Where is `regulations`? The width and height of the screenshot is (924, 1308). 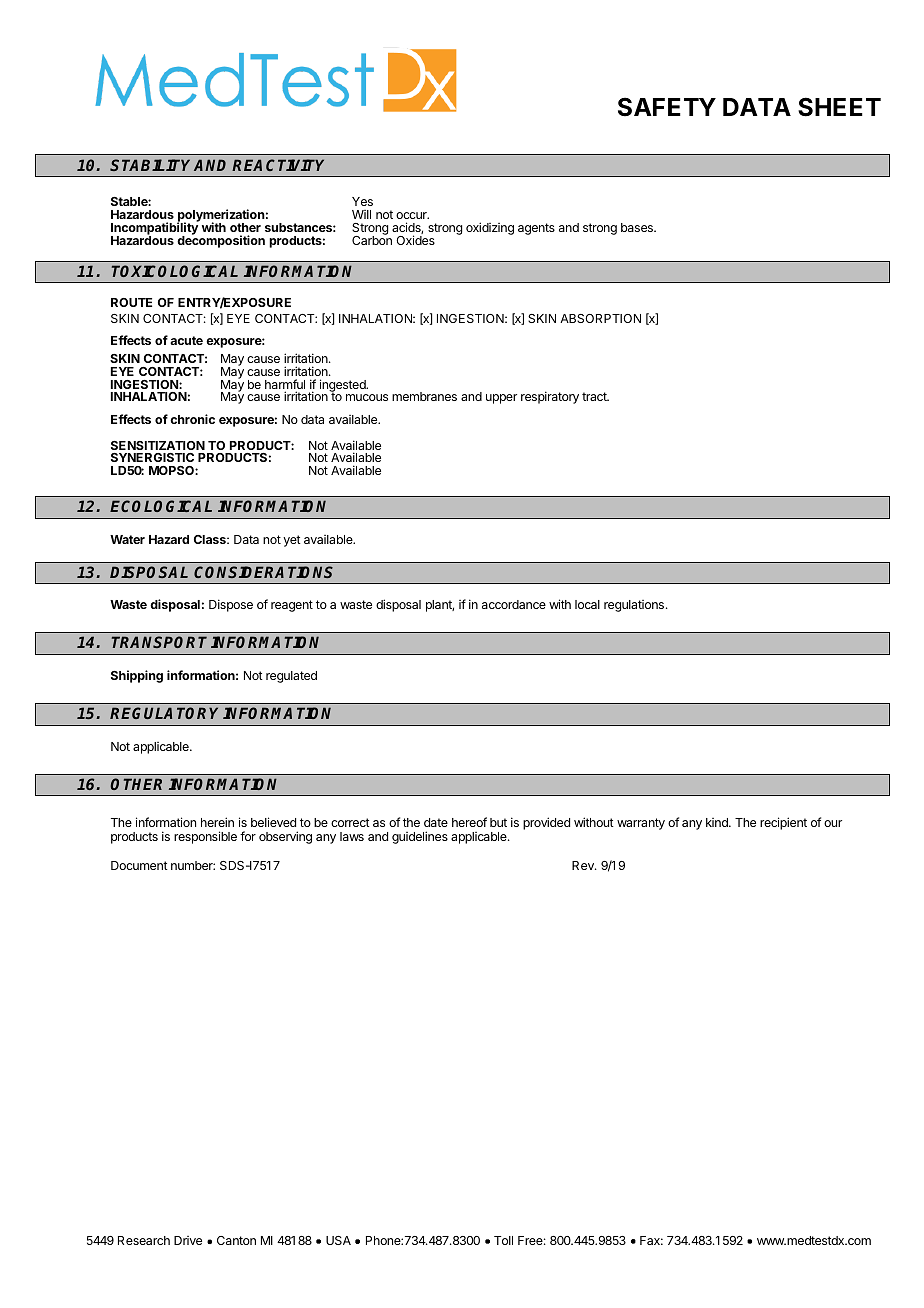
regulations is located at coordinates (634, 606).
